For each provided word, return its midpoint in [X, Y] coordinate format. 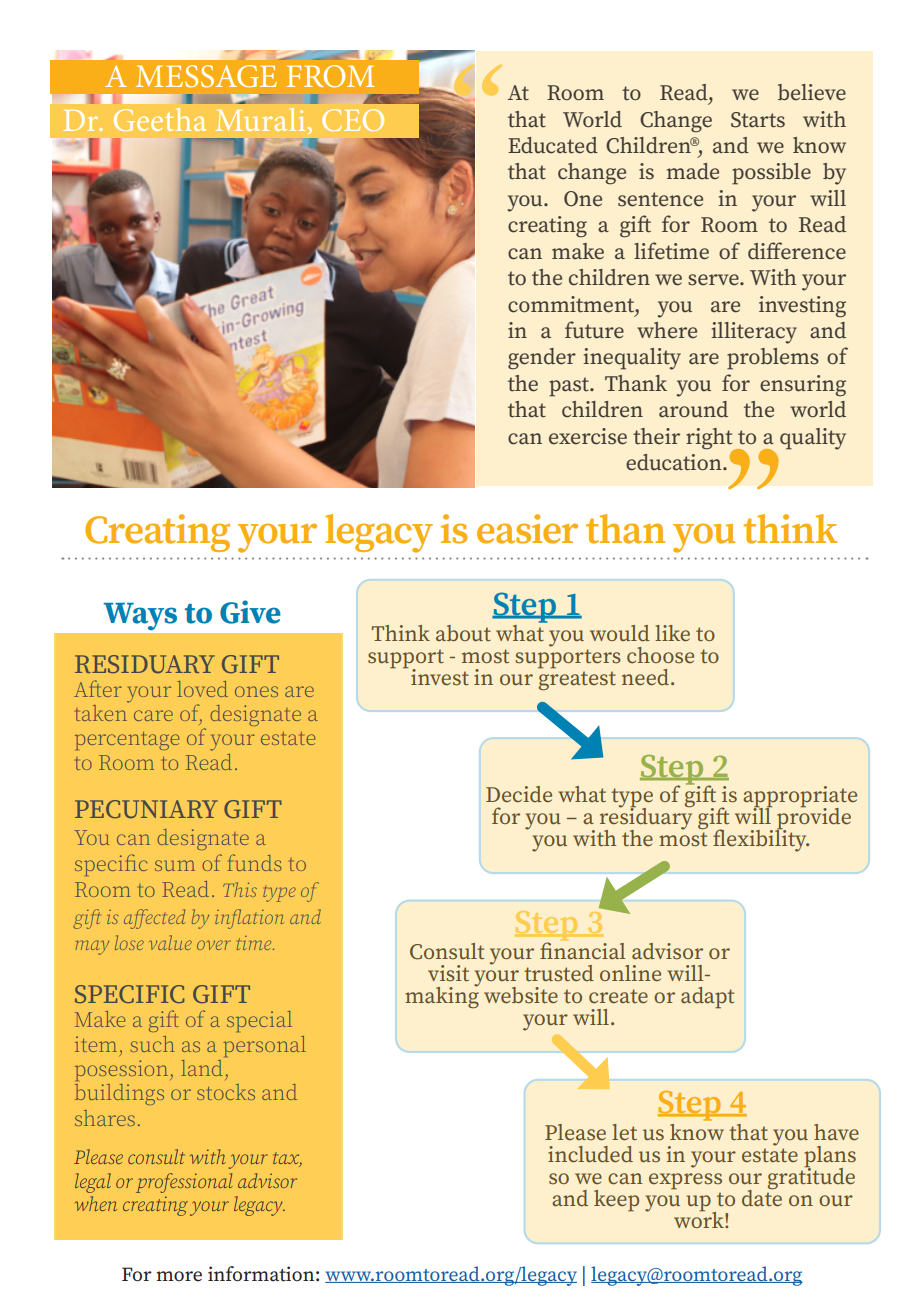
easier [527, 529]
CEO [353, 120]
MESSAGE [206, 76]
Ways [140, 616]
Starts [758, 120]
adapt [707, 998]
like [672, 633]
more [179, 1276]
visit [448, 973]
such [153, 1044]
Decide [519, 794]
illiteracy [754, 333]
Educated [553, 145]
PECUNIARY [146, 809]
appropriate [800, 798]
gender [542, 359]
